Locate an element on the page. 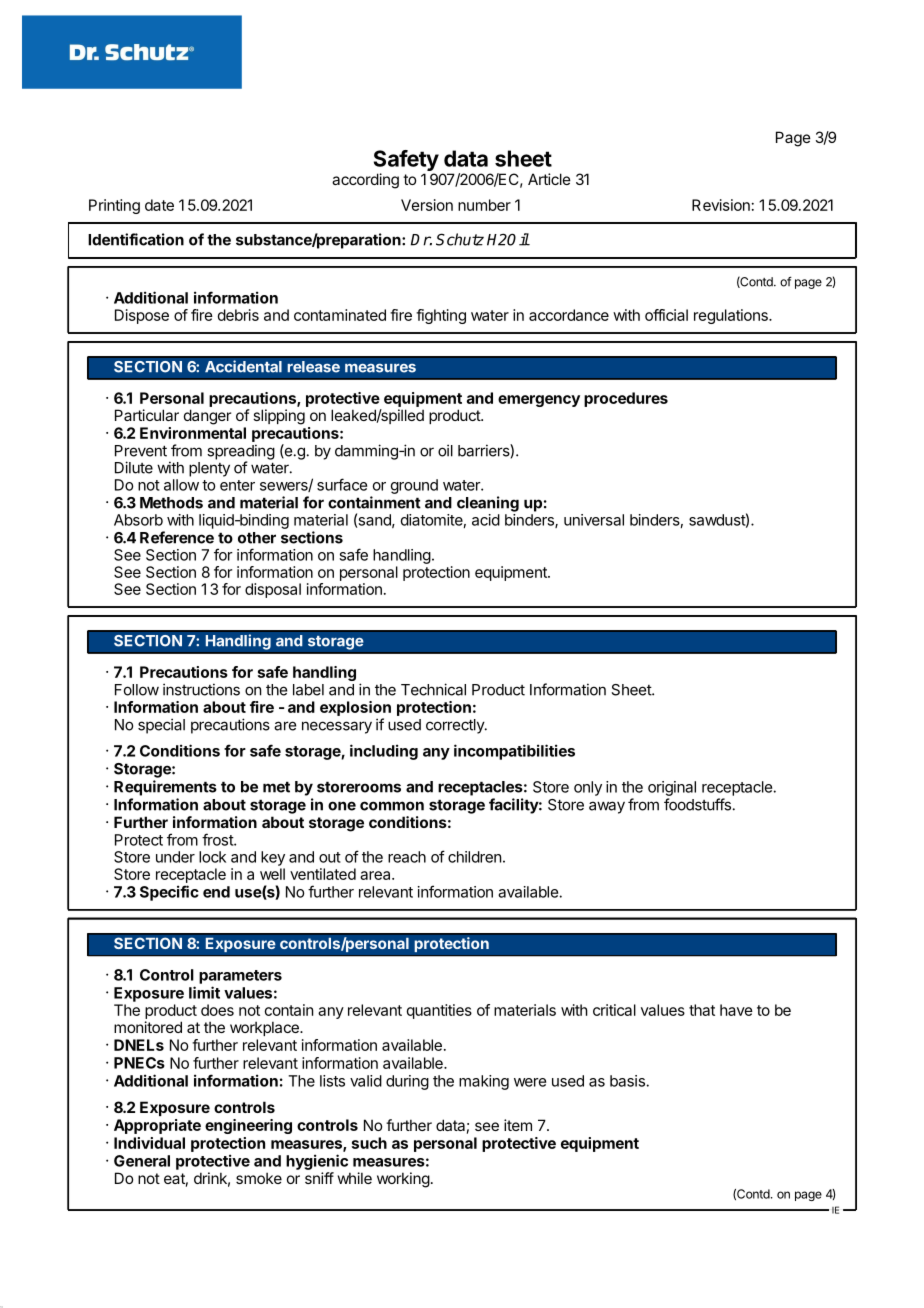  foodstuffs is located at coordinates (697, 804).
